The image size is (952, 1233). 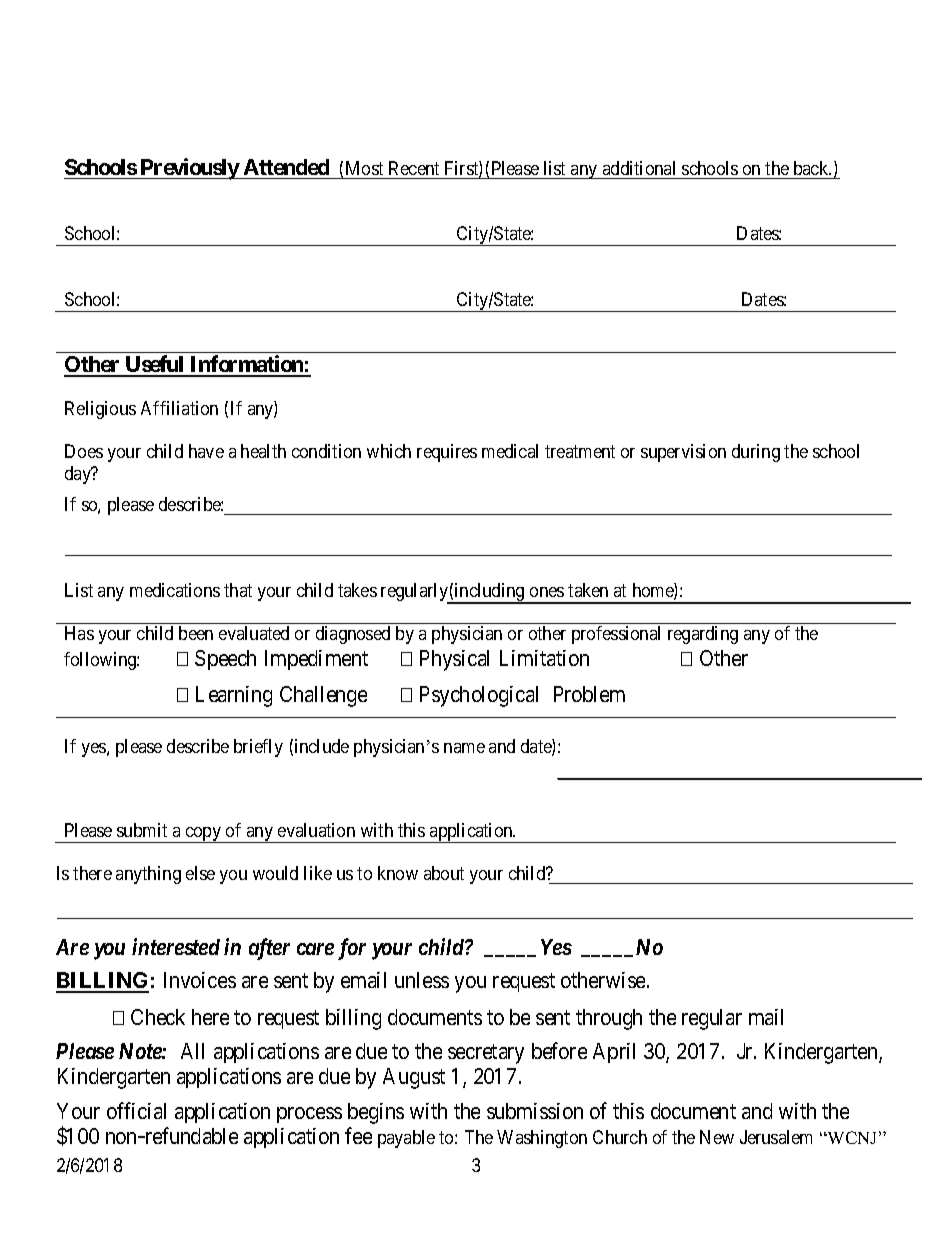 I want to click on additional, so click(x=639, y=168).
